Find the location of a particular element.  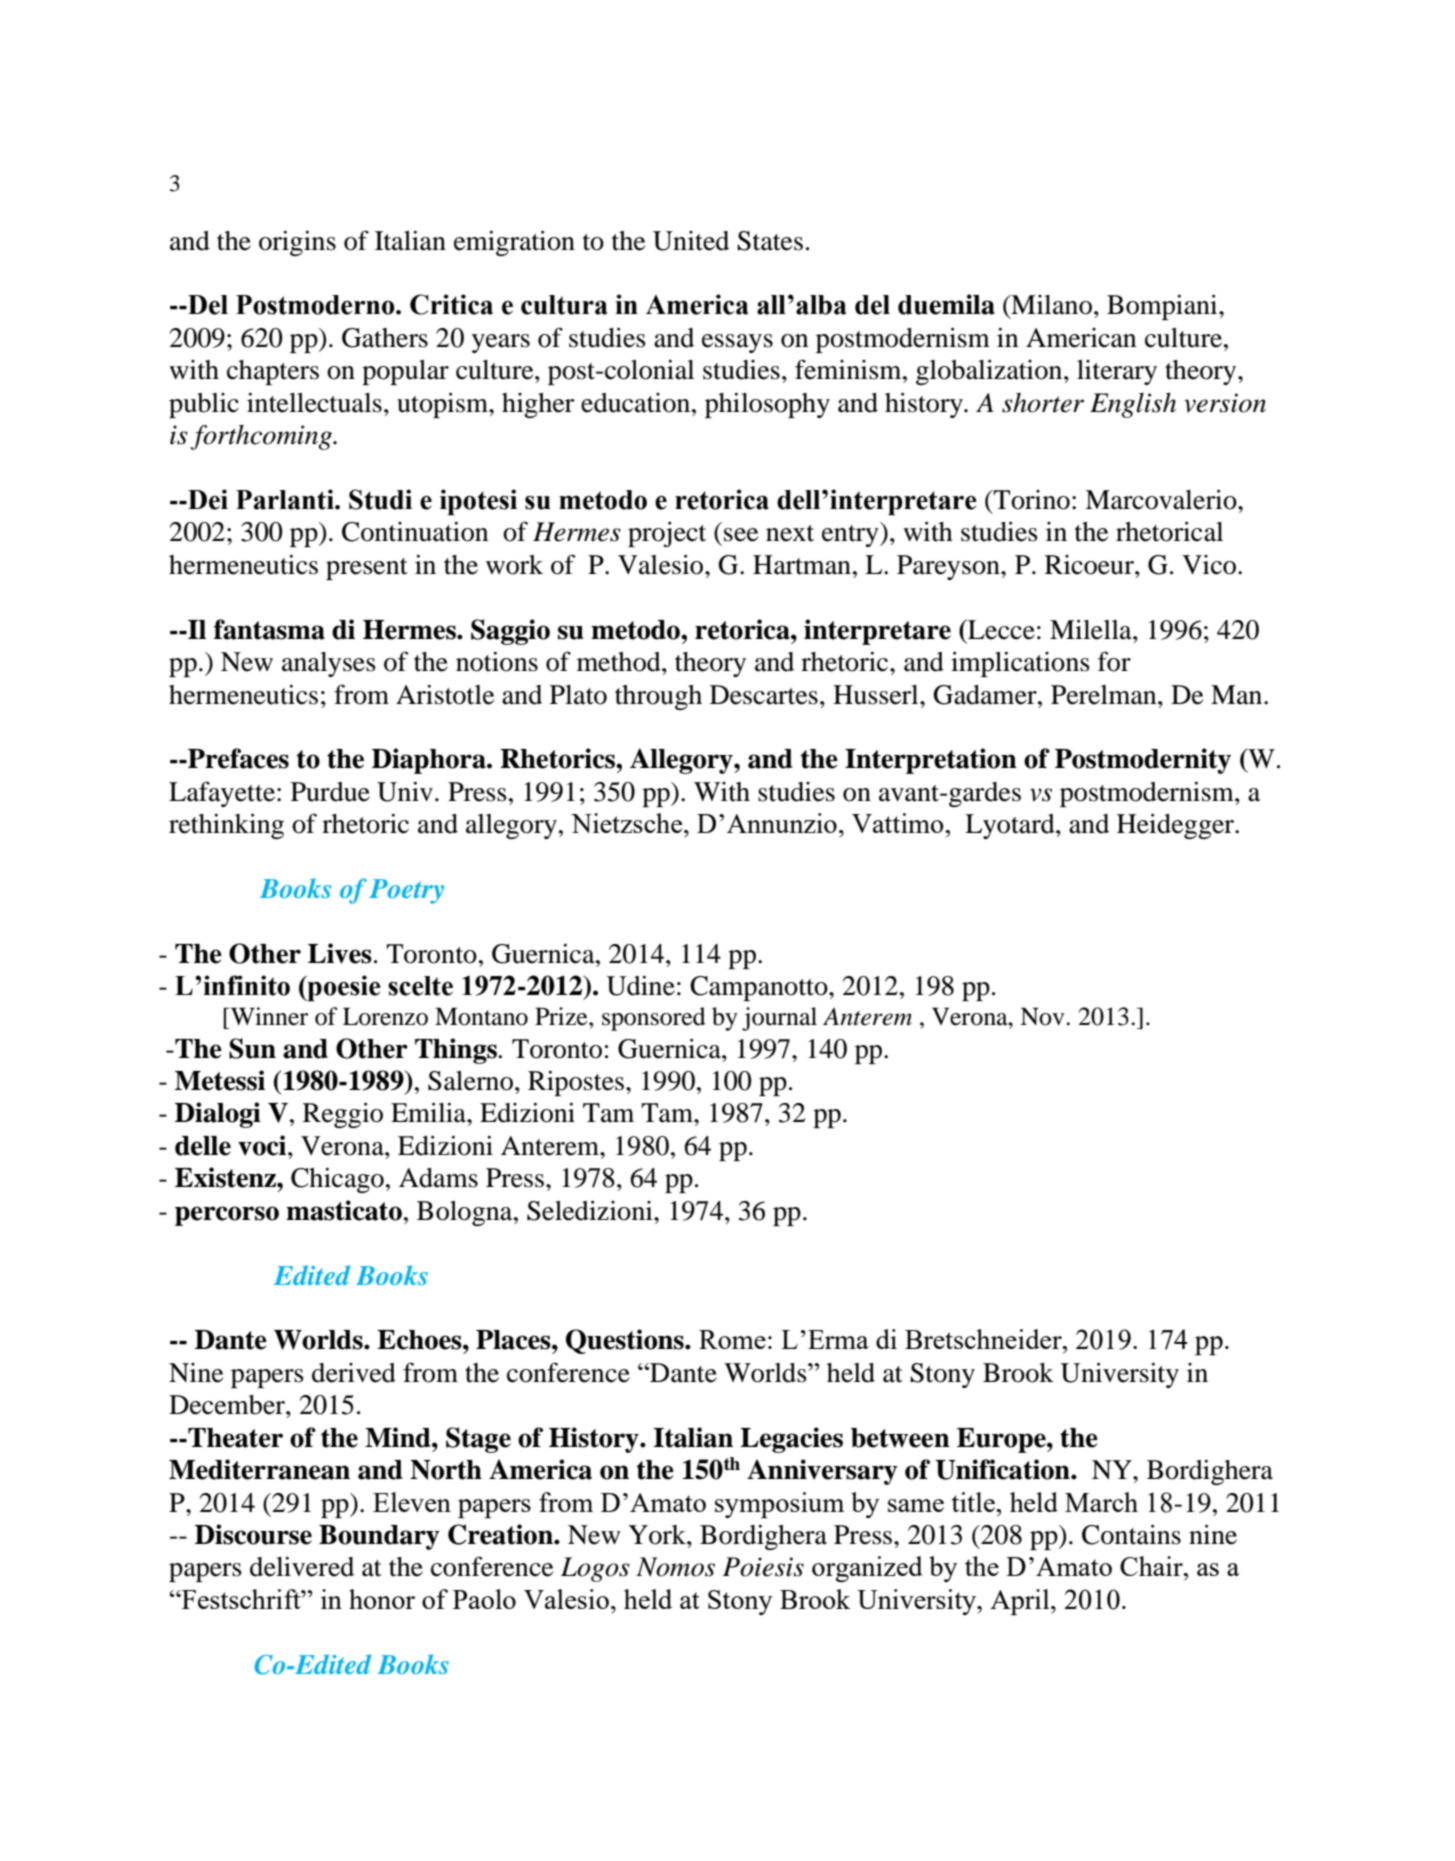

Unification is located at coordinates (1003, 1469).
